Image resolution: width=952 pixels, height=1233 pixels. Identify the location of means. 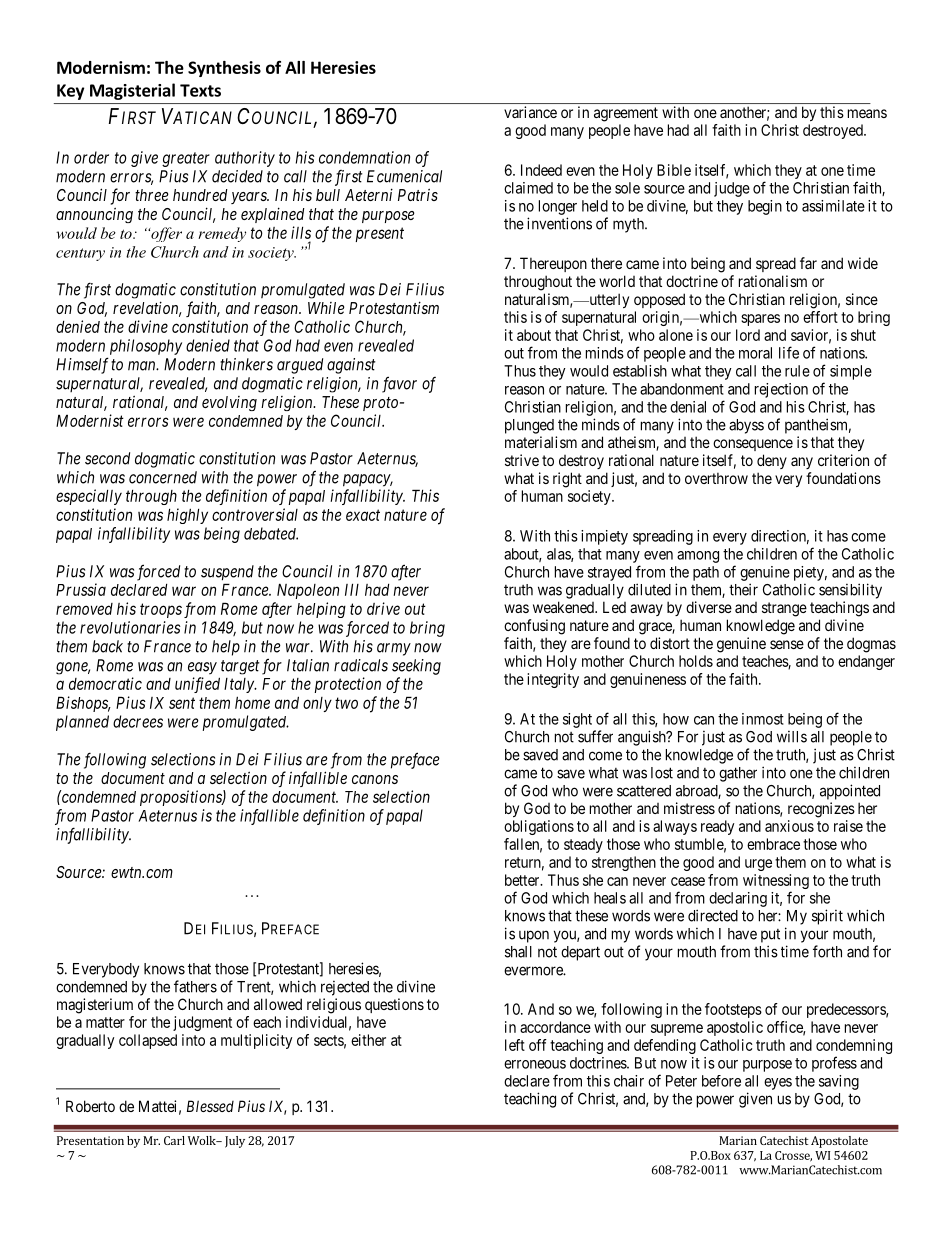
(867, 113).
